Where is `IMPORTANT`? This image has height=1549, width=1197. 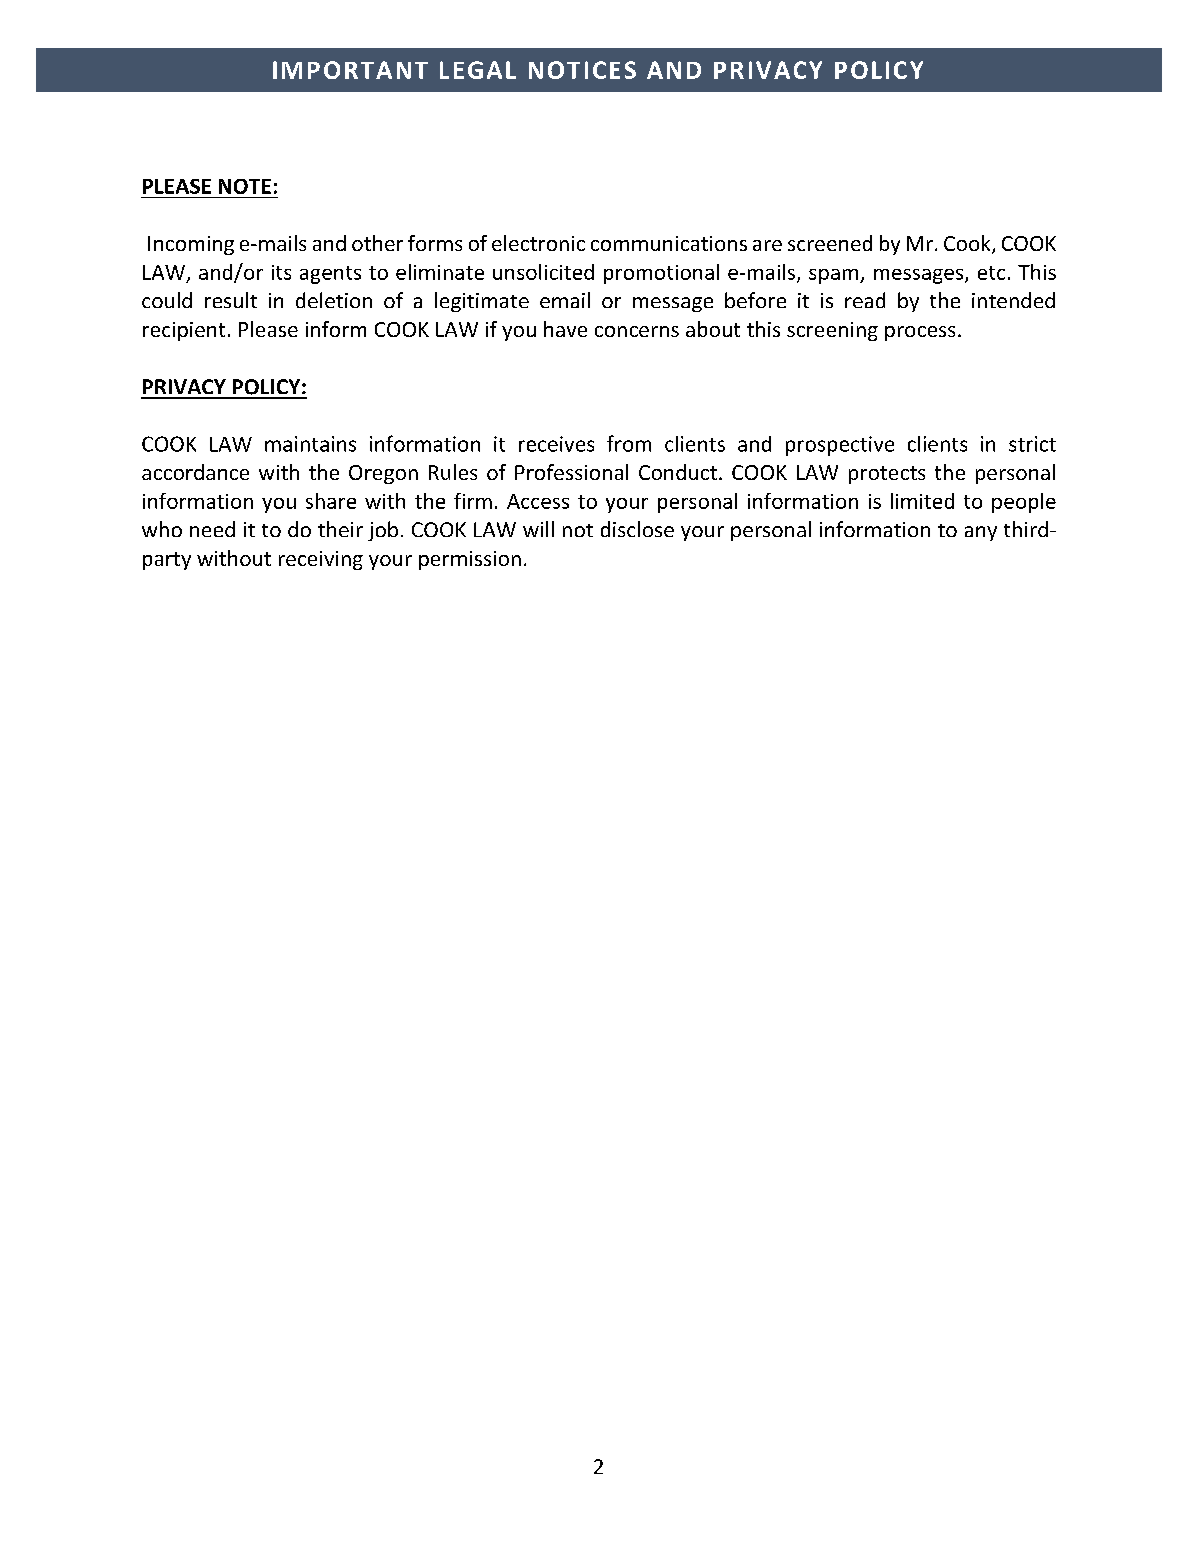
IMPORTANT is located at coordinates (350, 70).
